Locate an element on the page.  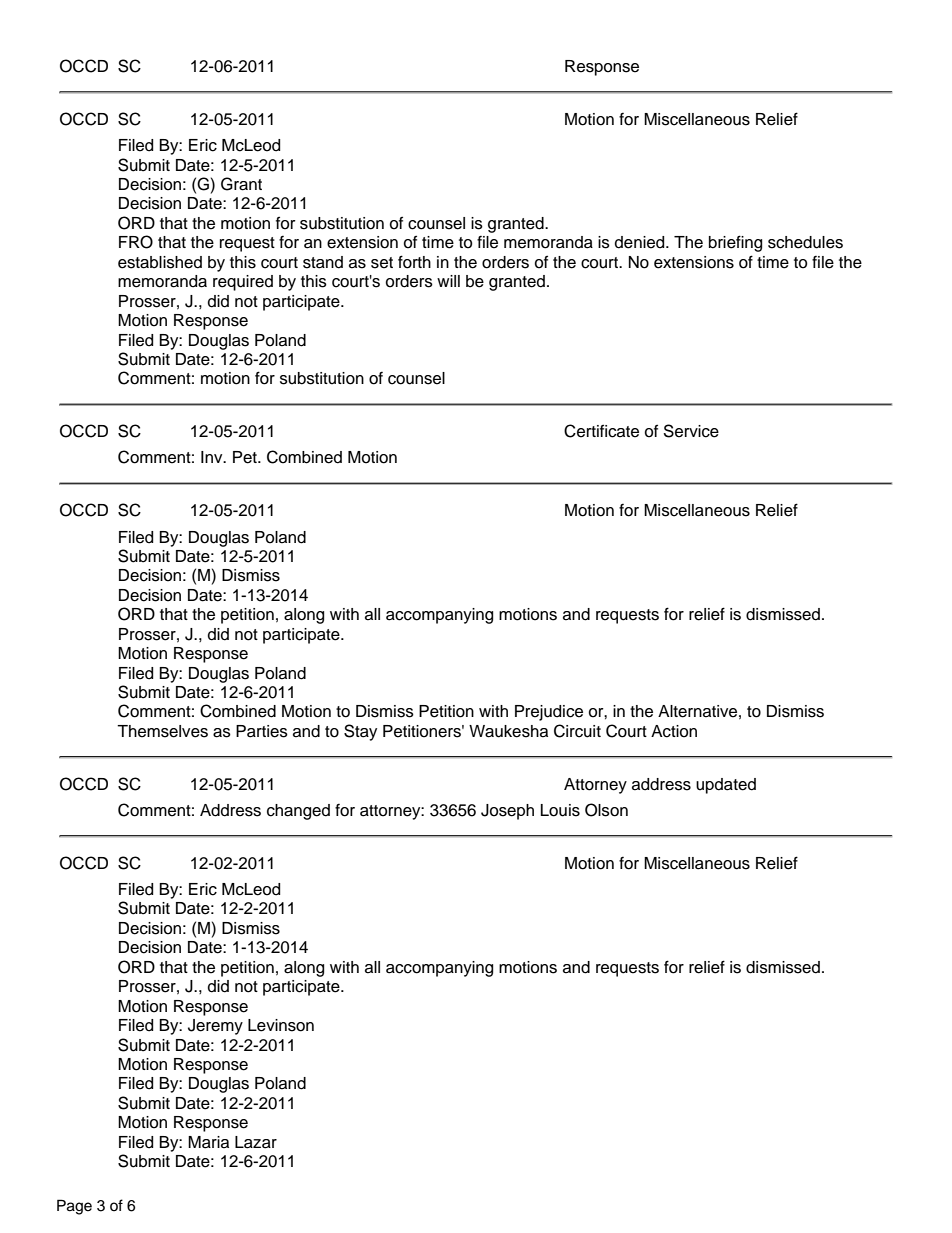
changed is located at coordinates (298, 812).
